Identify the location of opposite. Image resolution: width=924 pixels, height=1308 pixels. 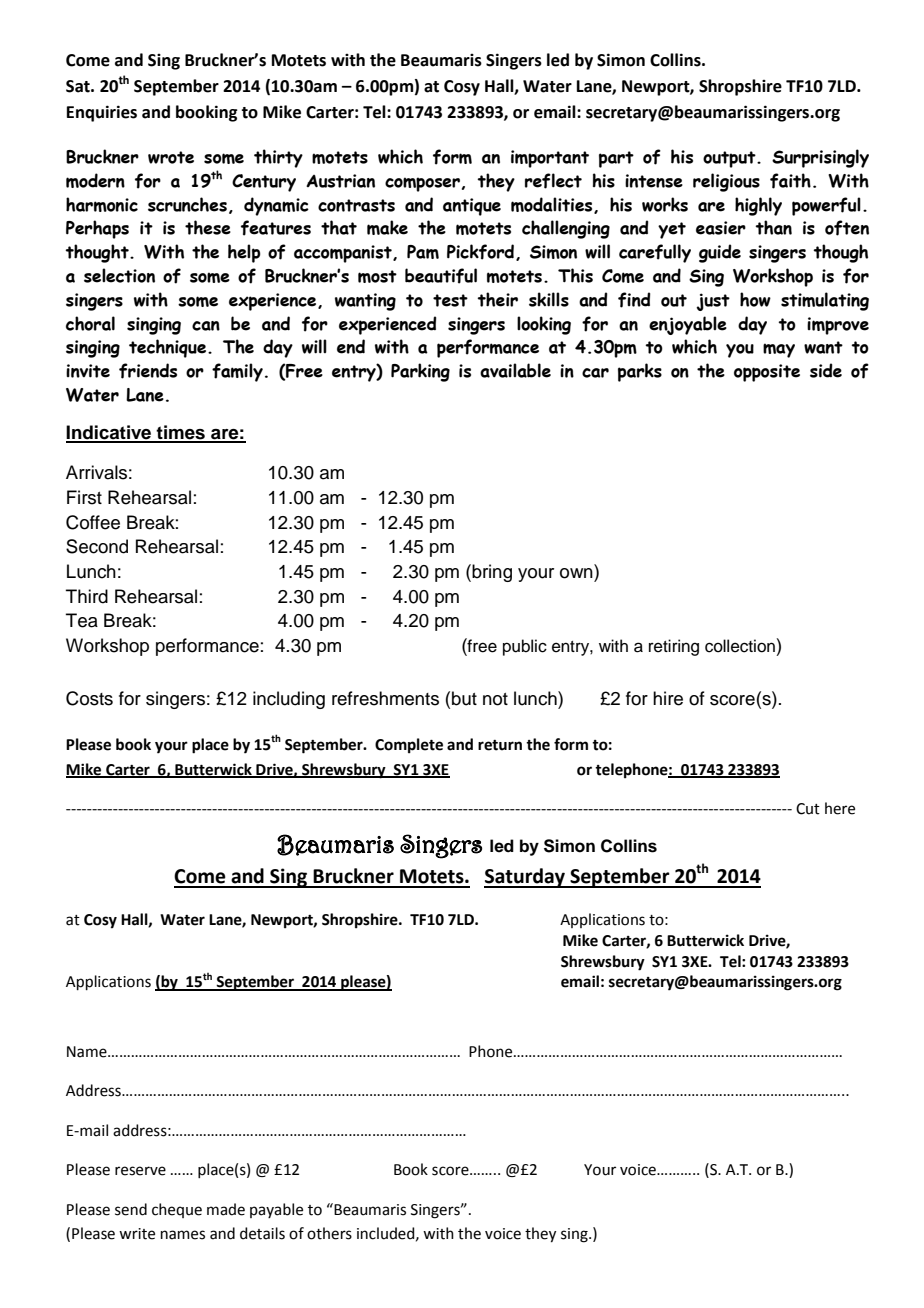
(767, 373).
